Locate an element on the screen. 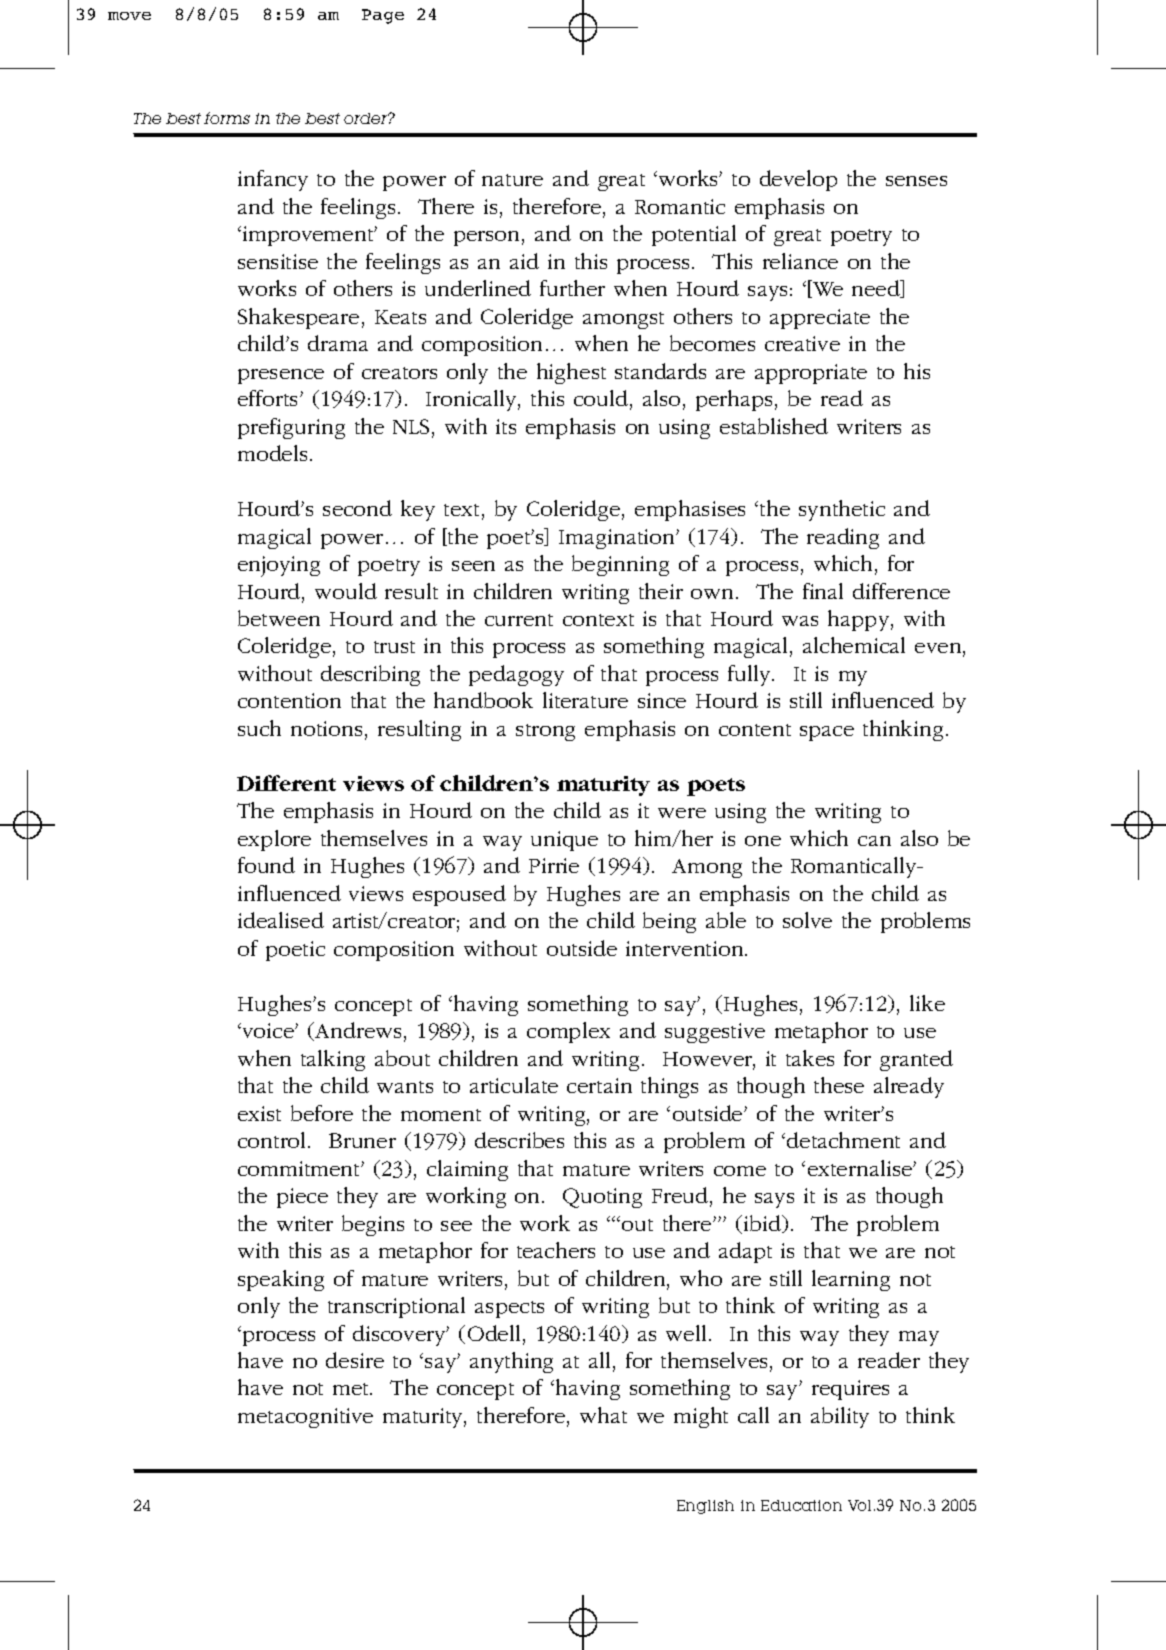 Image resolution: width=1166 pixels, height=1650 pixels. can is located at coordinates (874, 841).
